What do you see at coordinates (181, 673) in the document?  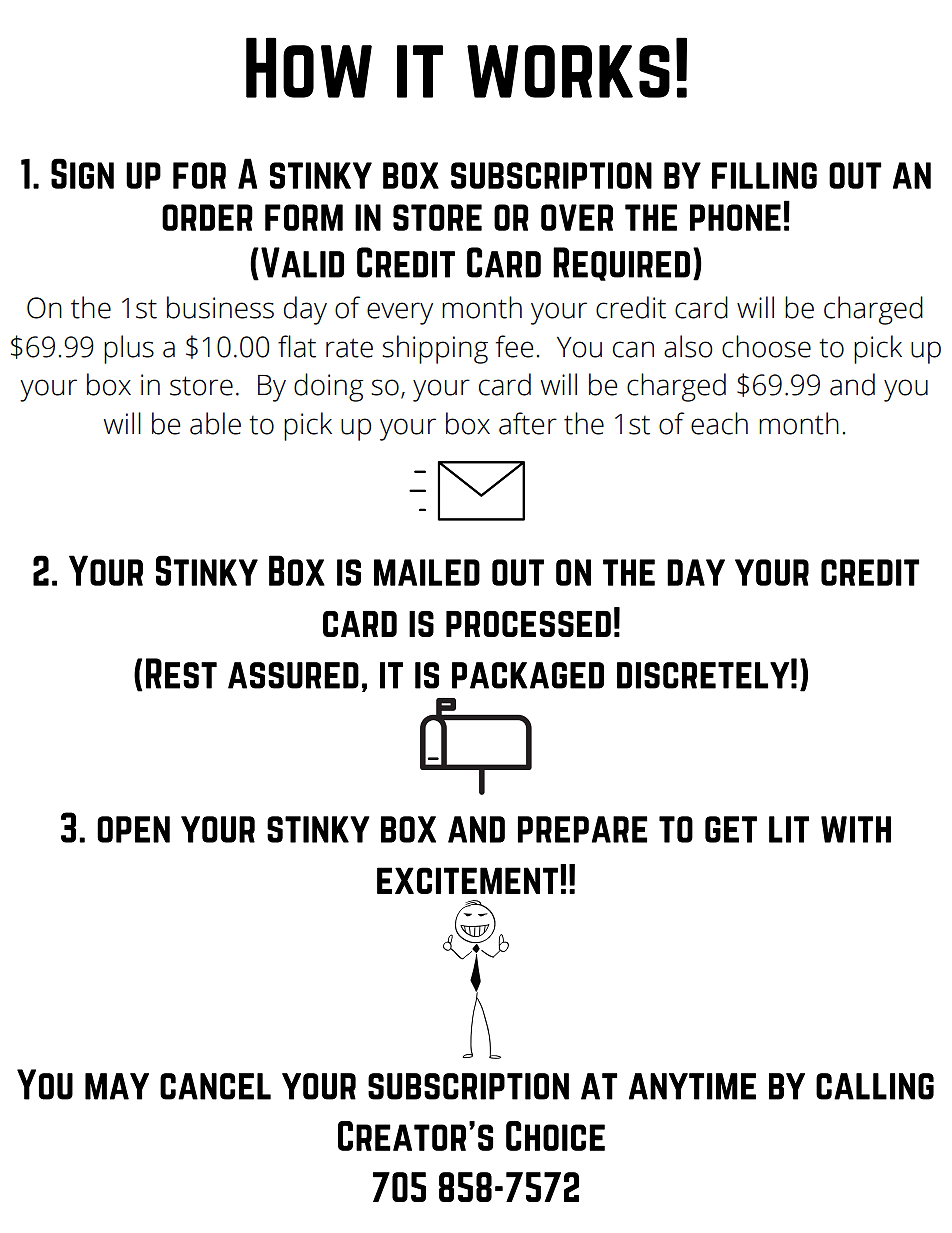 I see `Rest` at bounding box center [181, 673].
